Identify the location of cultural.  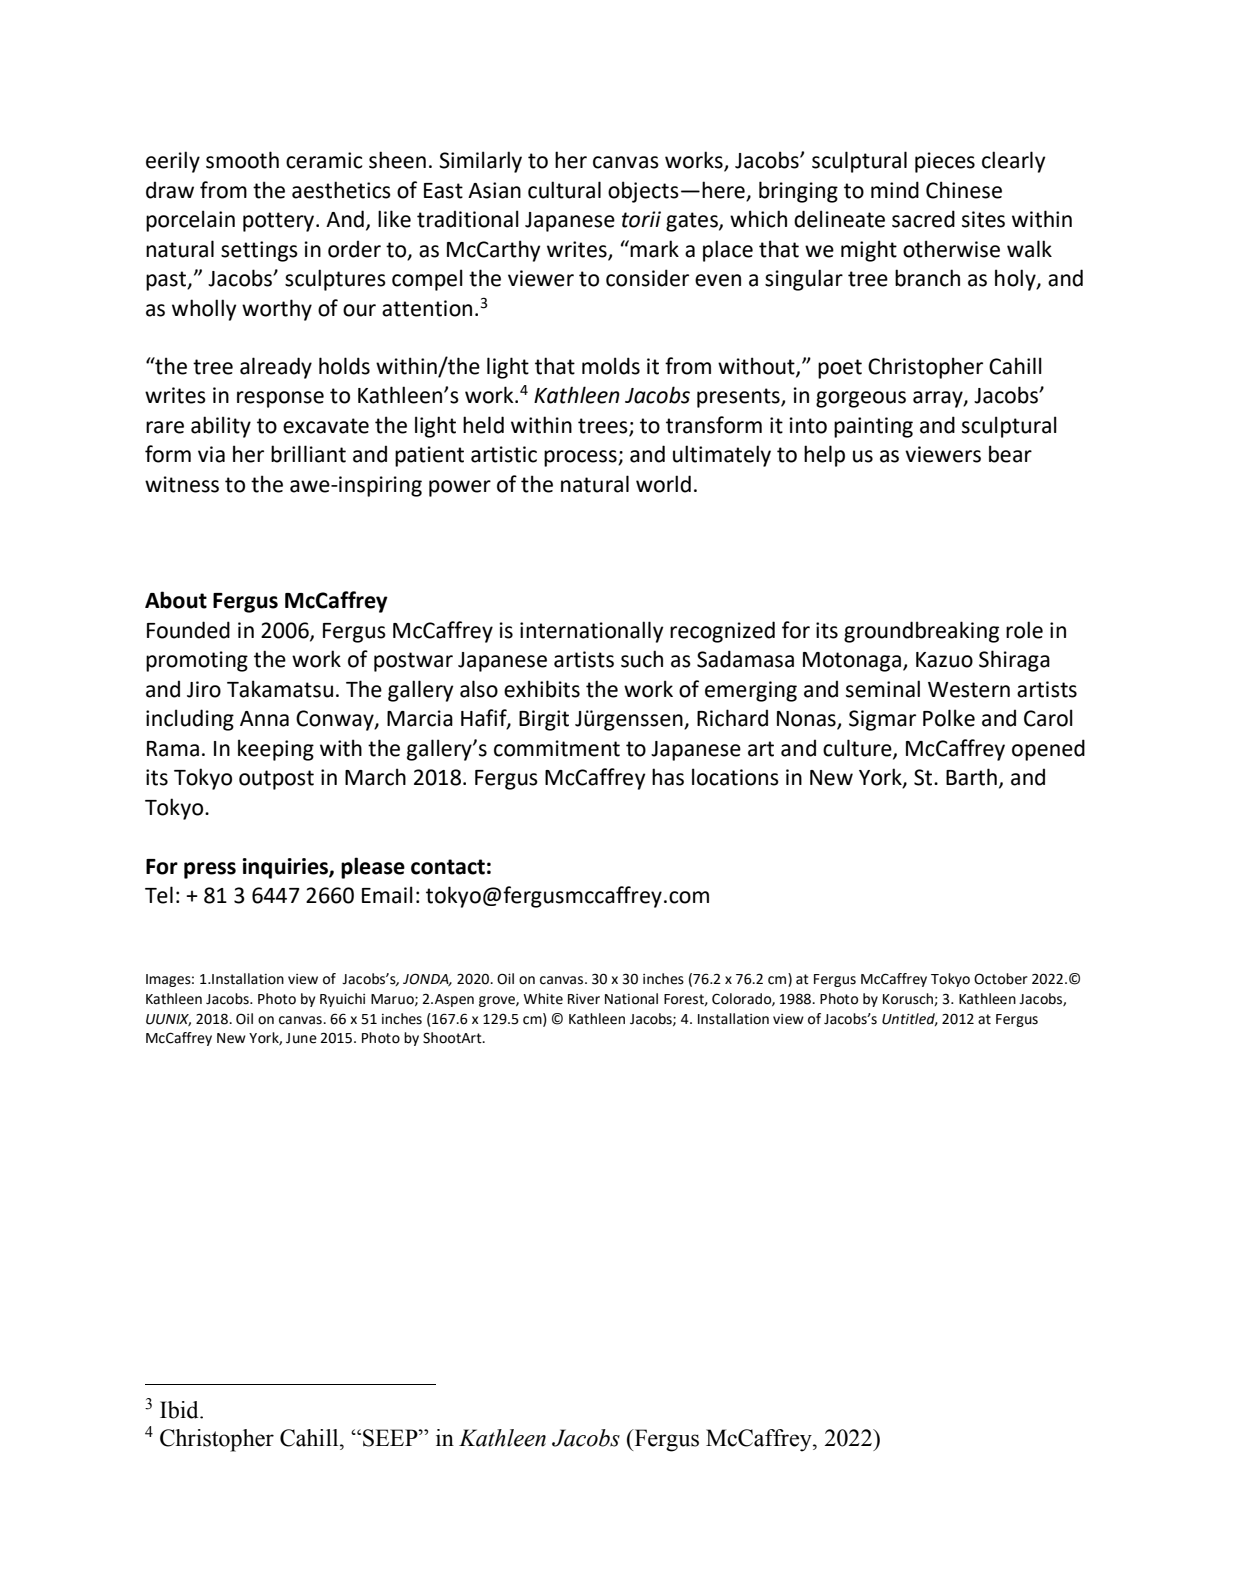
(564, 190).
